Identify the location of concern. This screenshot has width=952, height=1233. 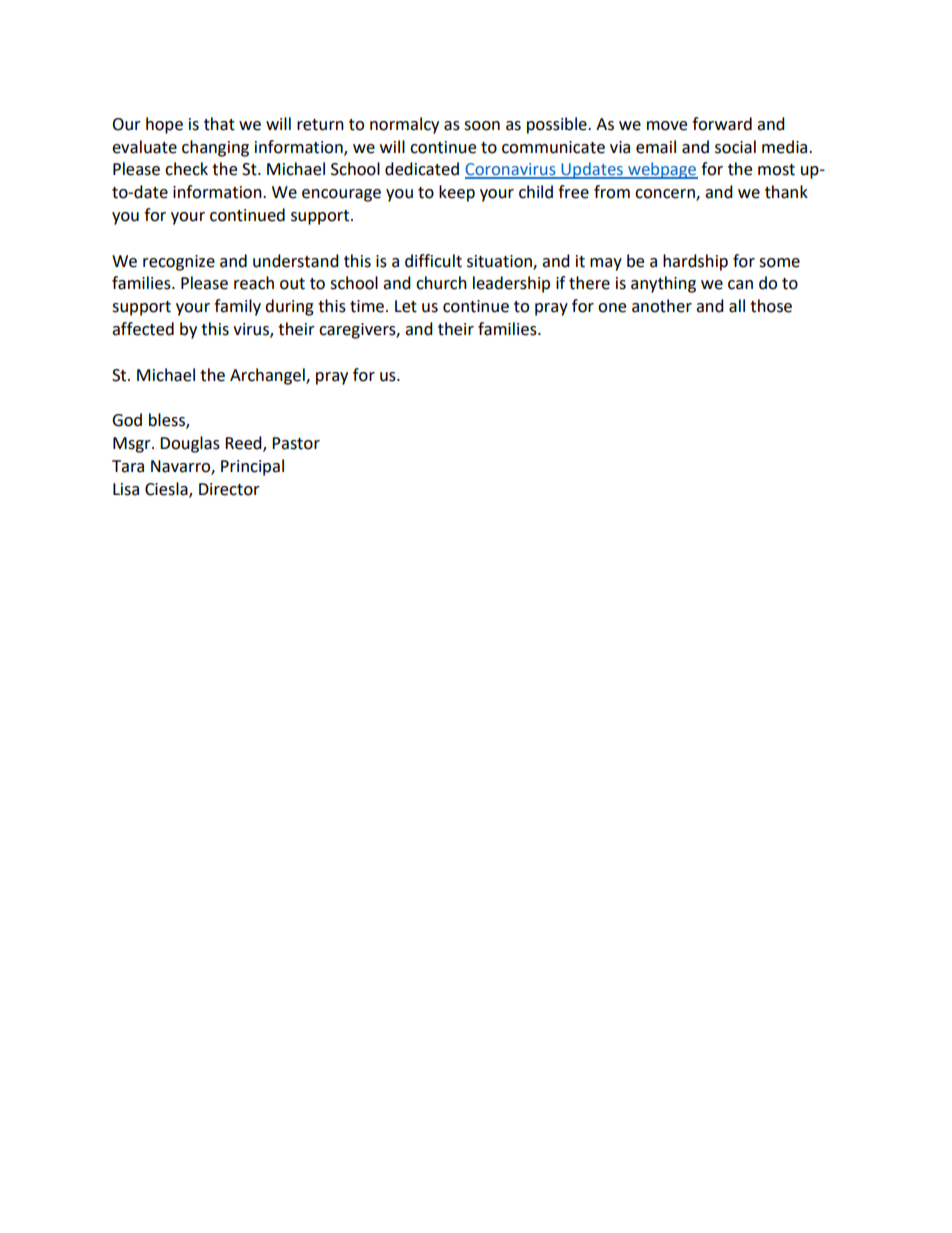
(666, 195).
